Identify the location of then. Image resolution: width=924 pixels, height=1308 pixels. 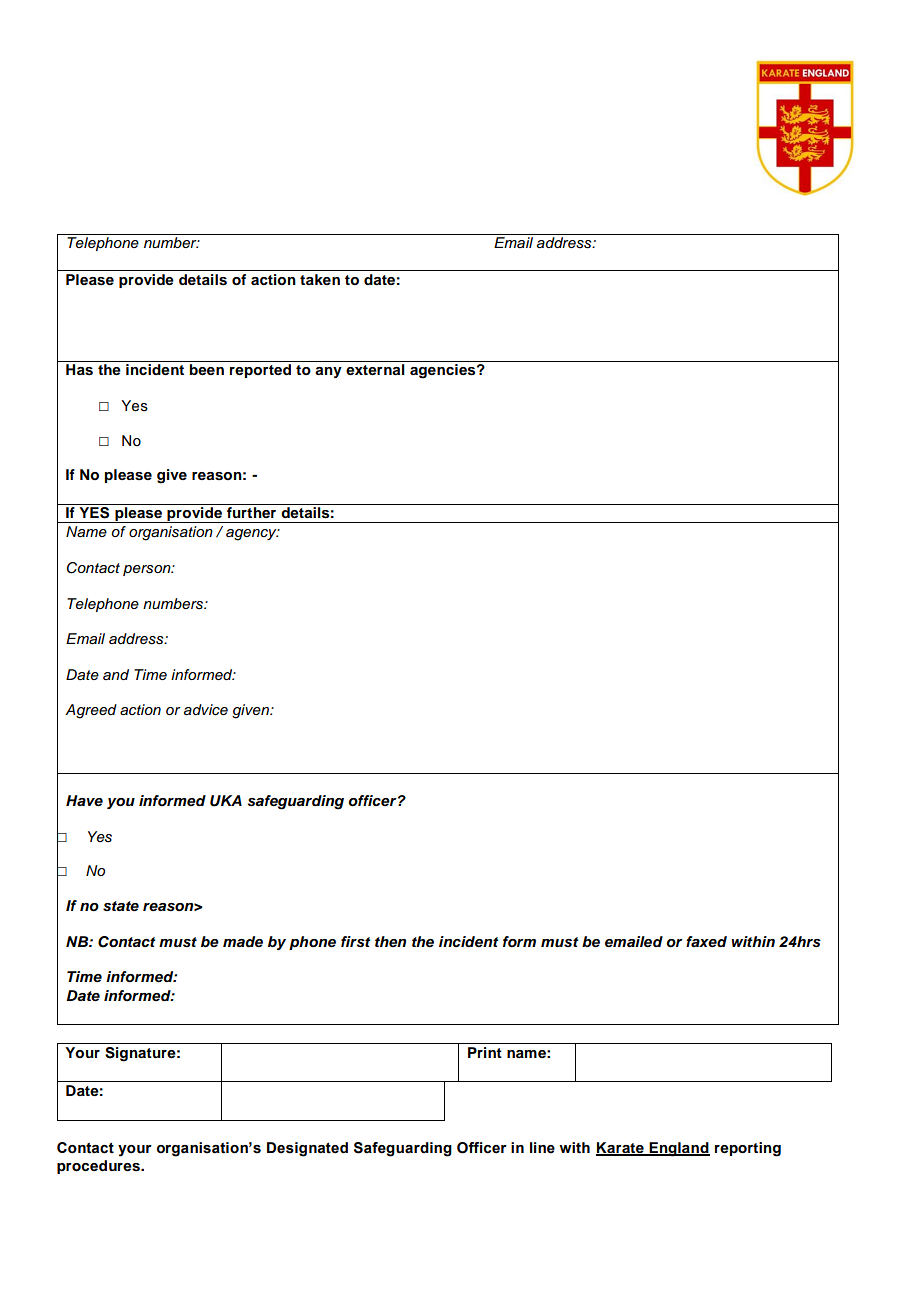
(390, 941).
